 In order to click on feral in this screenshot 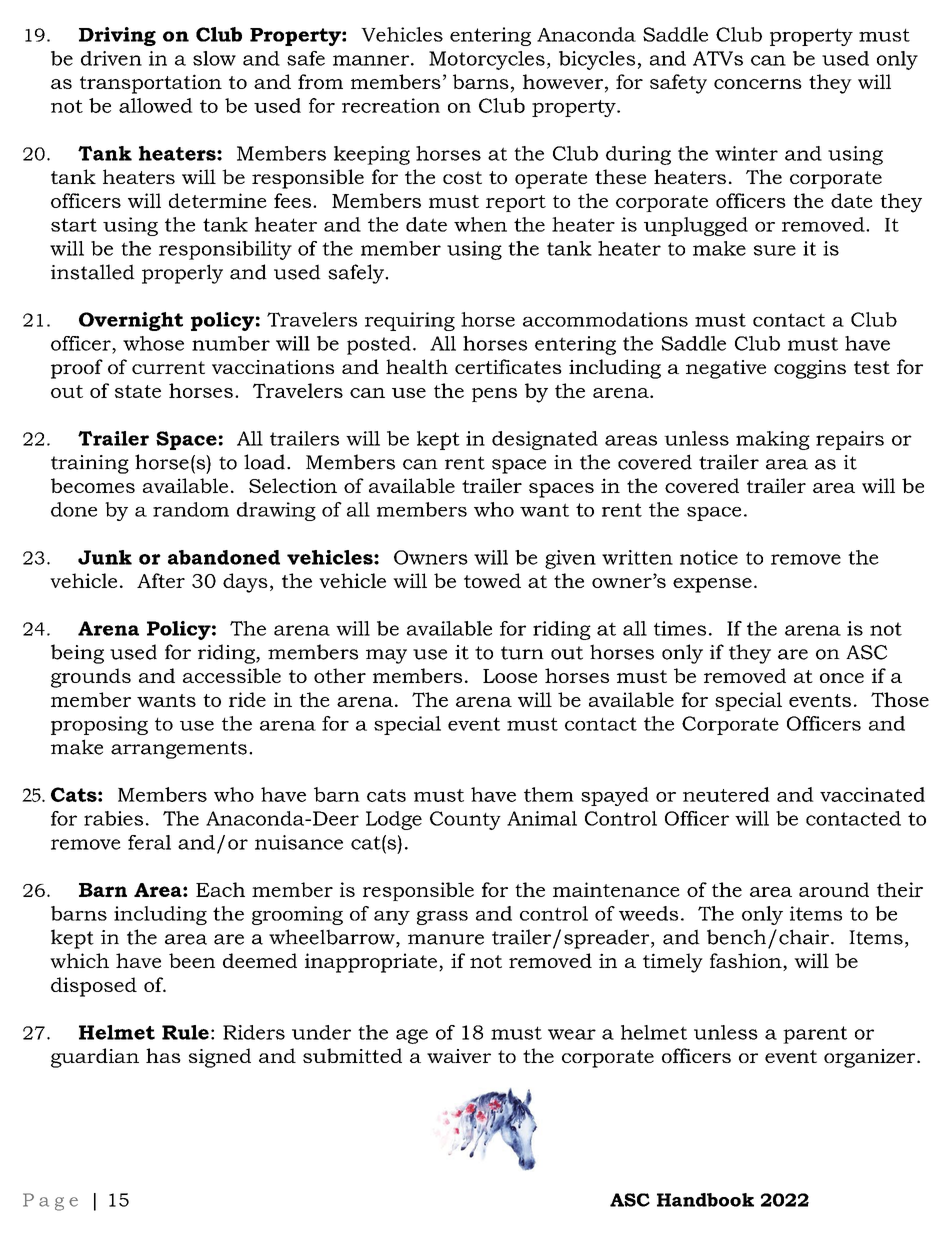, I will do `click(149, 842)`.
